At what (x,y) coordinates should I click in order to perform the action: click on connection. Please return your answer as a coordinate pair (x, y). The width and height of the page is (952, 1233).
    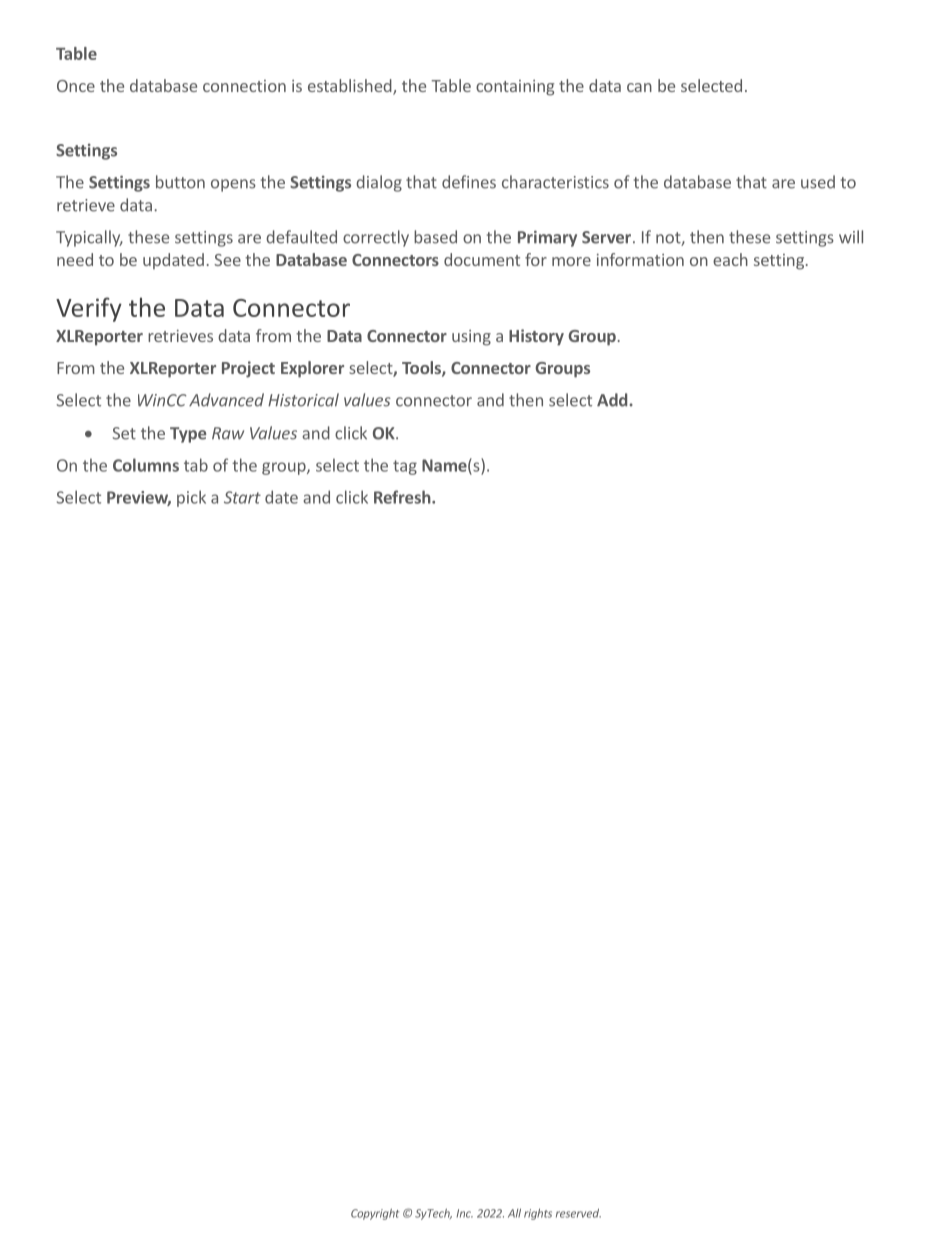
    Looking at the image, I should click on (244, 86).
